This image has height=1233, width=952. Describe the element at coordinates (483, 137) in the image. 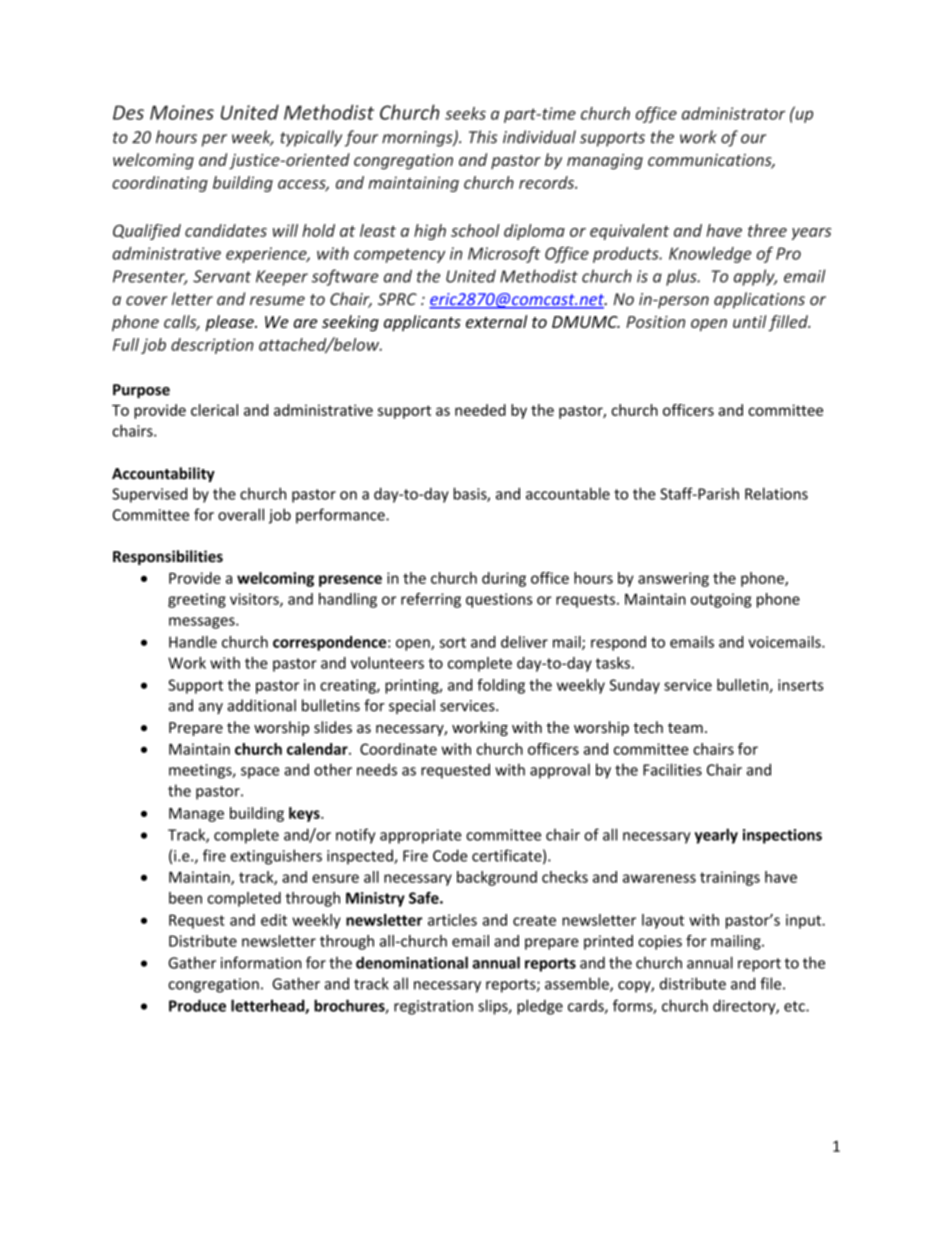

I see `This` at that location.
